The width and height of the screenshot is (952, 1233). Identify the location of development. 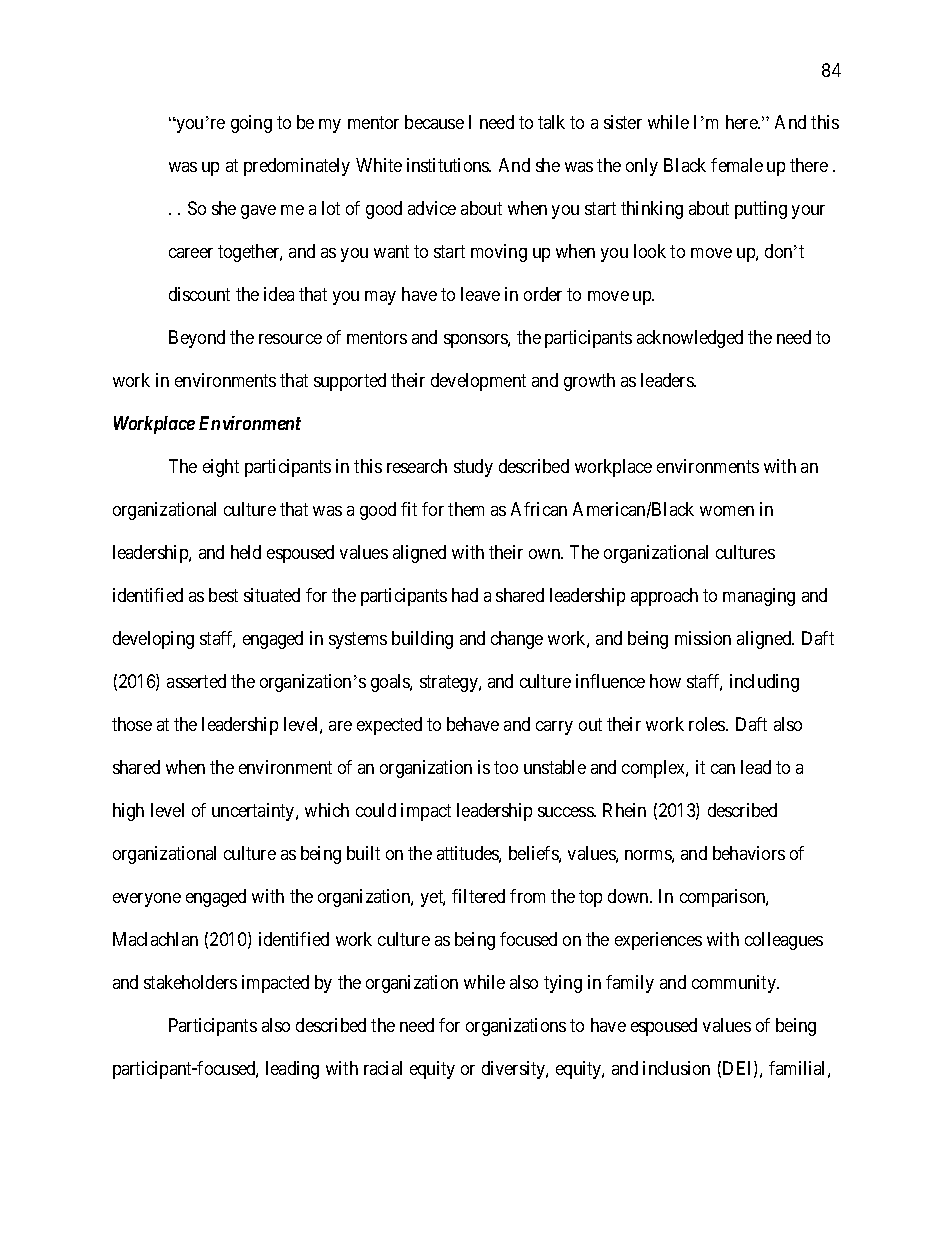
(478, 382).
